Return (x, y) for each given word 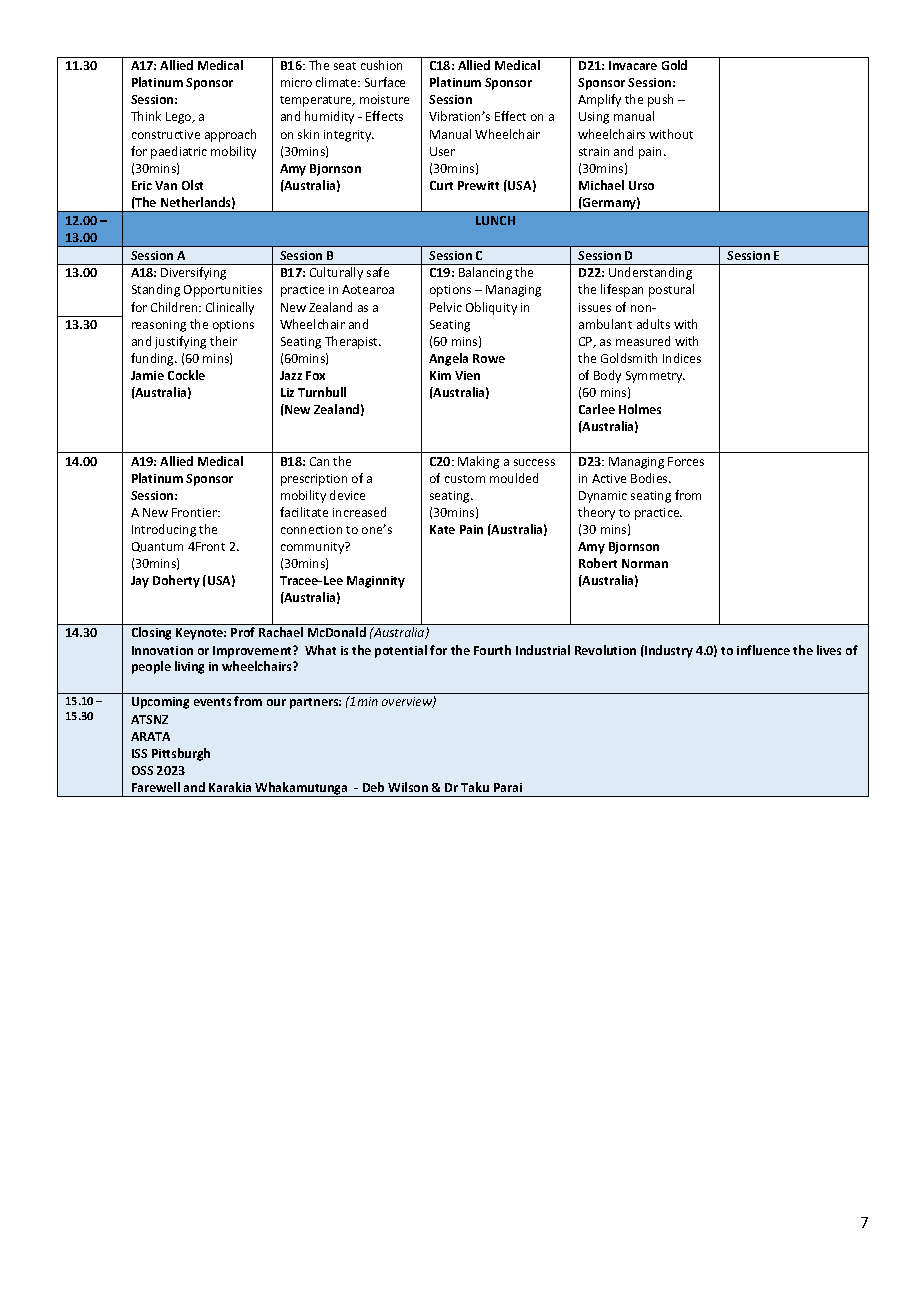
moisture (384, 99)
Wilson (408, 787)
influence (763, 650)
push (660, 100)
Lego (180, 118)
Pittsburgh (181, 754)
